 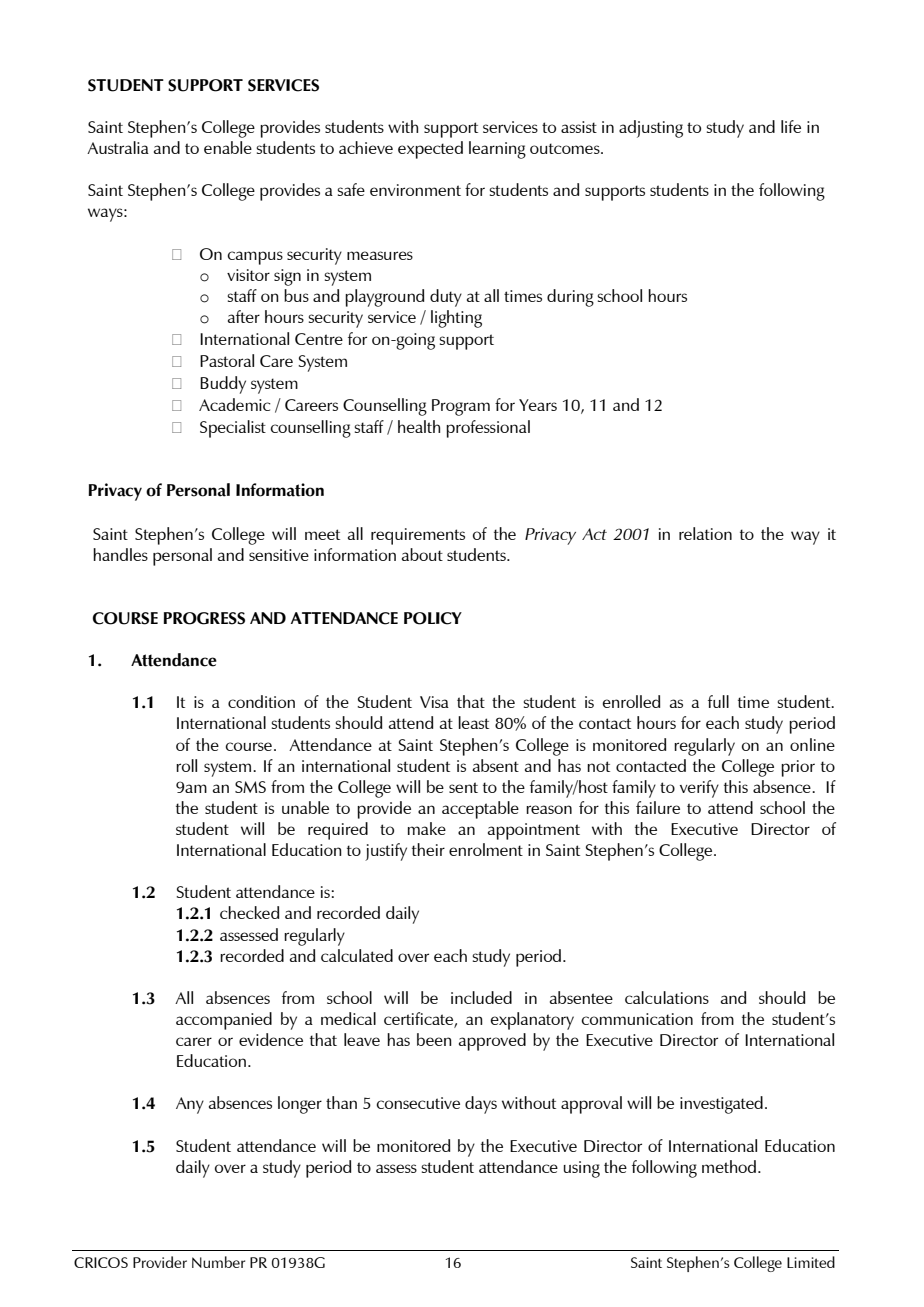 I want to click on enable, so click(x=228, y=147).
